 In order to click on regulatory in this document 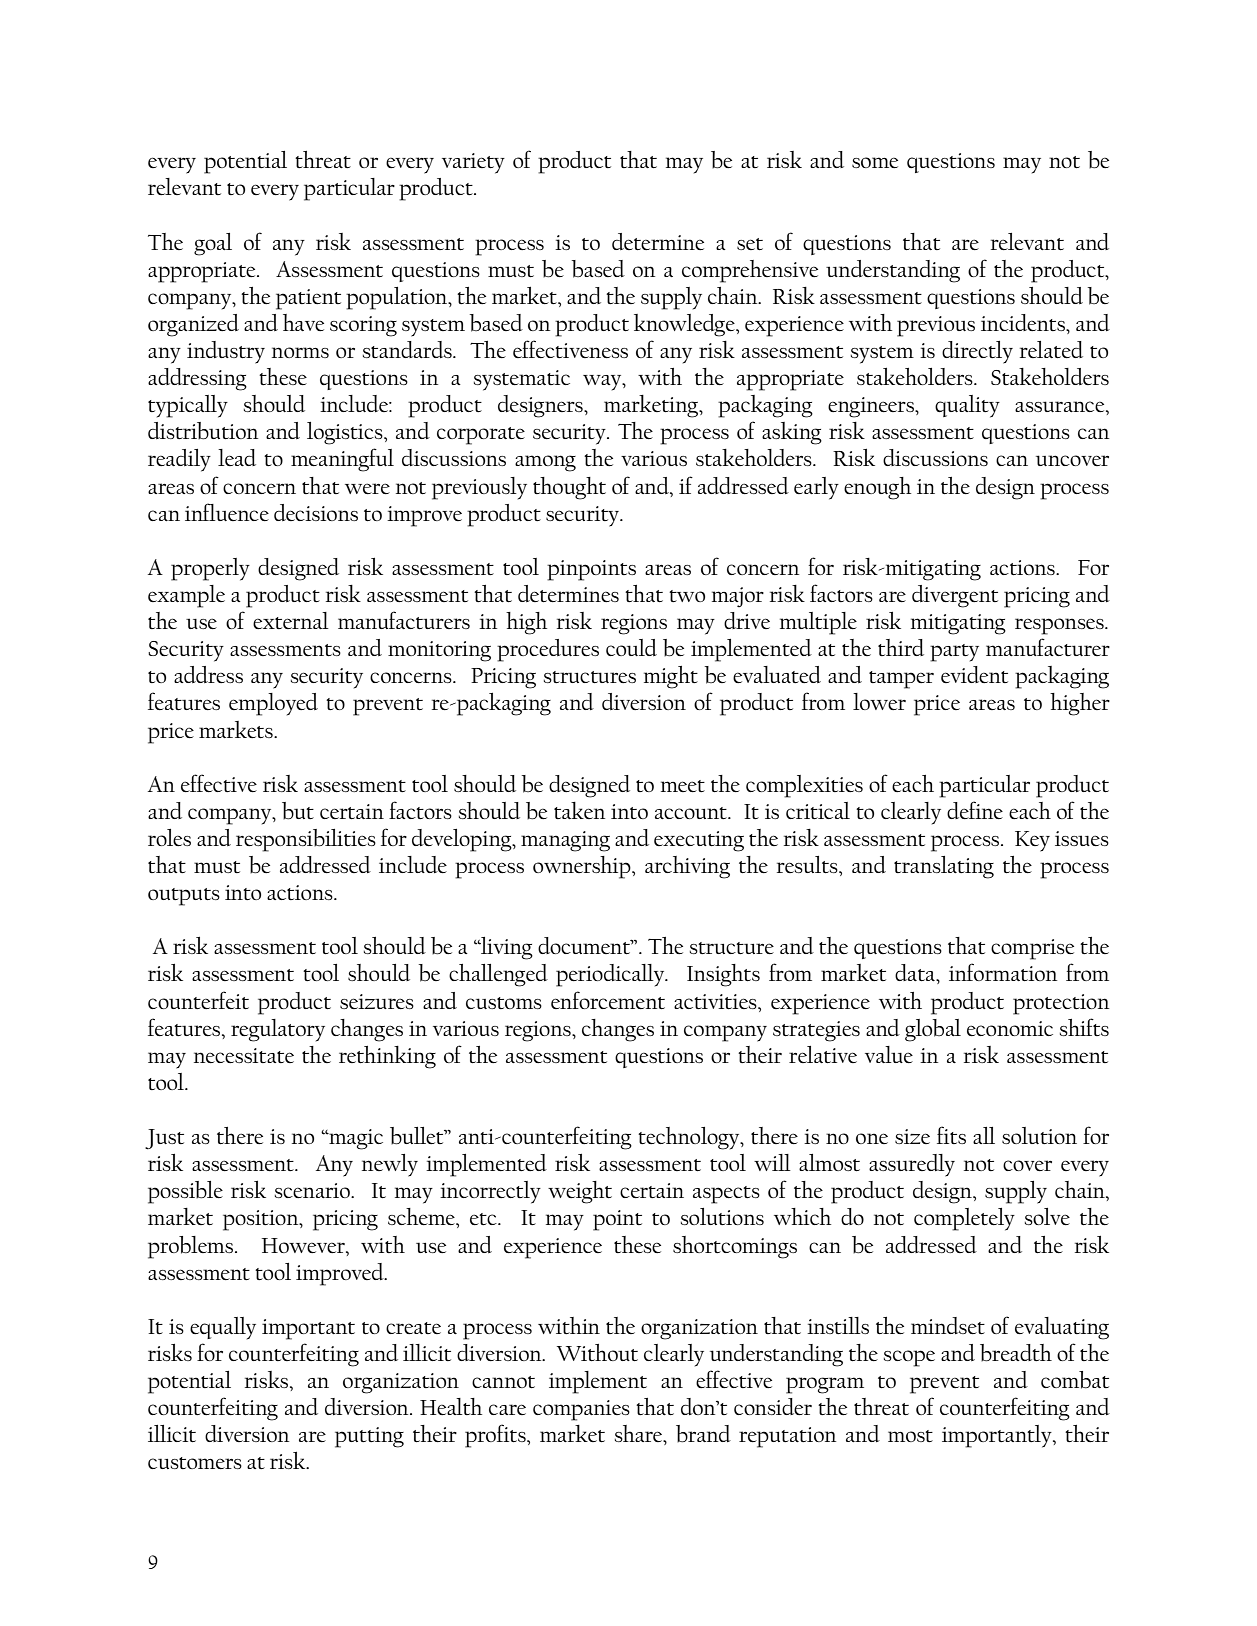, I will do `click(278, 1030)`.
